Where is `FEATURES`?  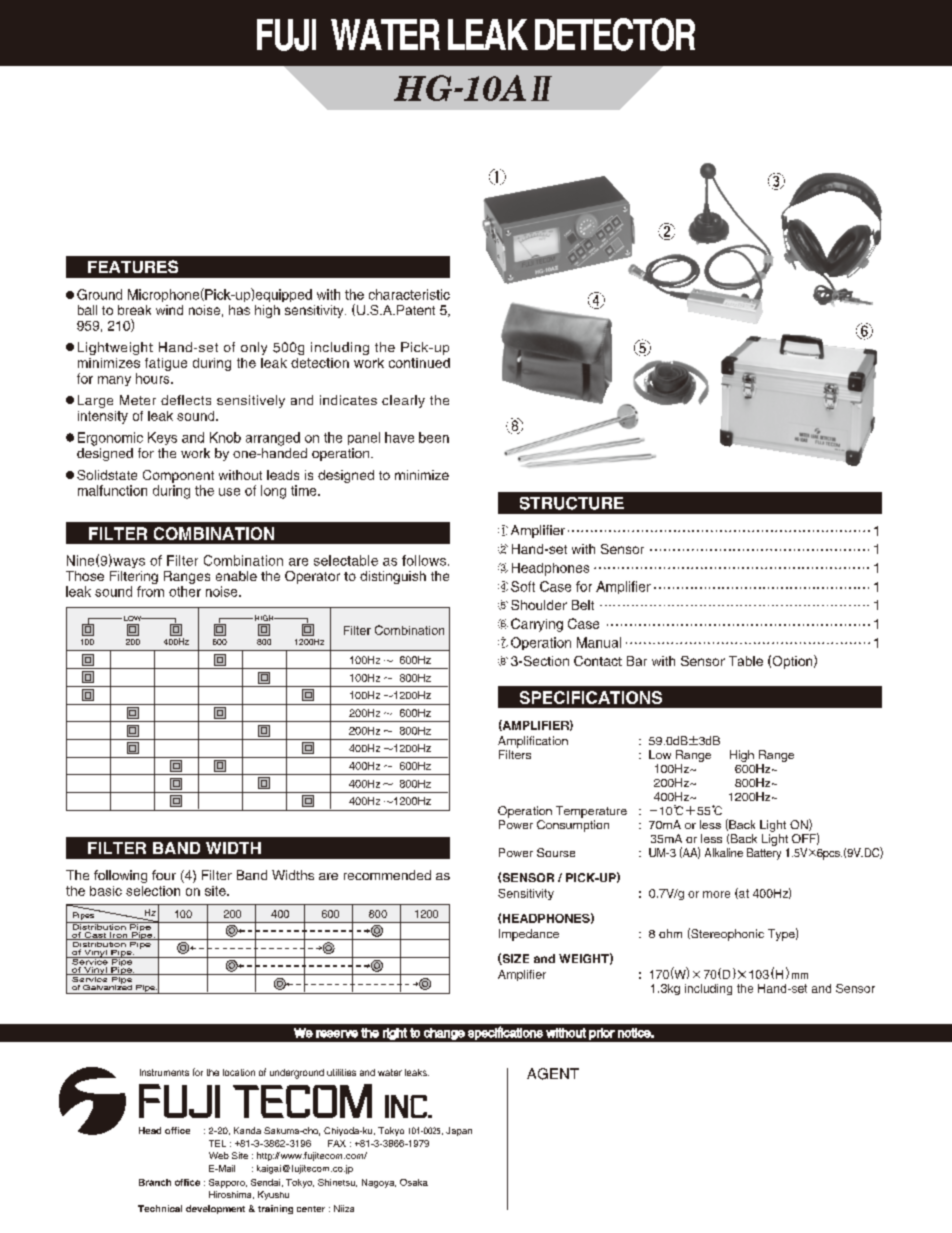 FEATURES is located at coordinates (133, 266).
